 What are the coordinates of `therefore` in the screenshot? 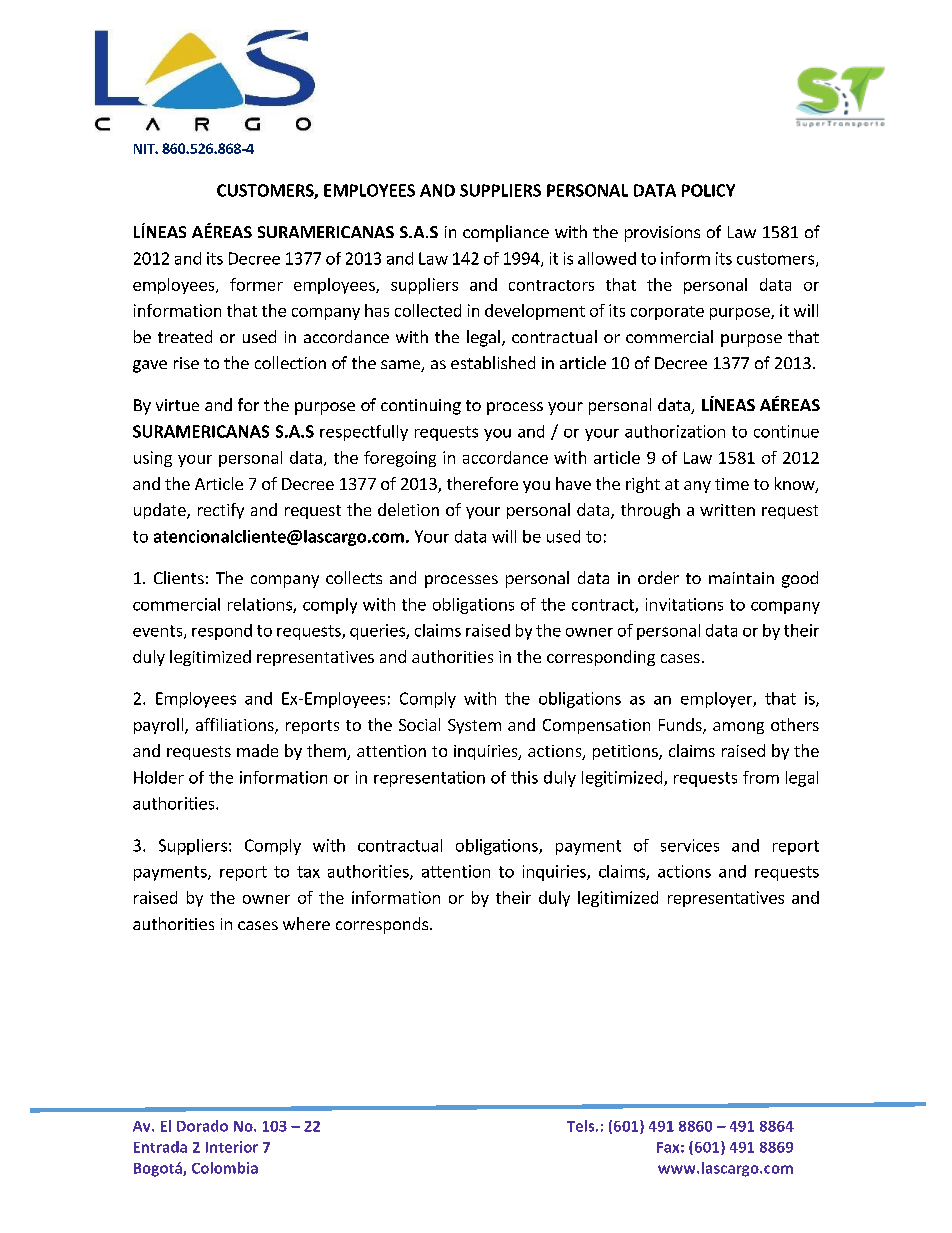 It's located at (482, 483).
